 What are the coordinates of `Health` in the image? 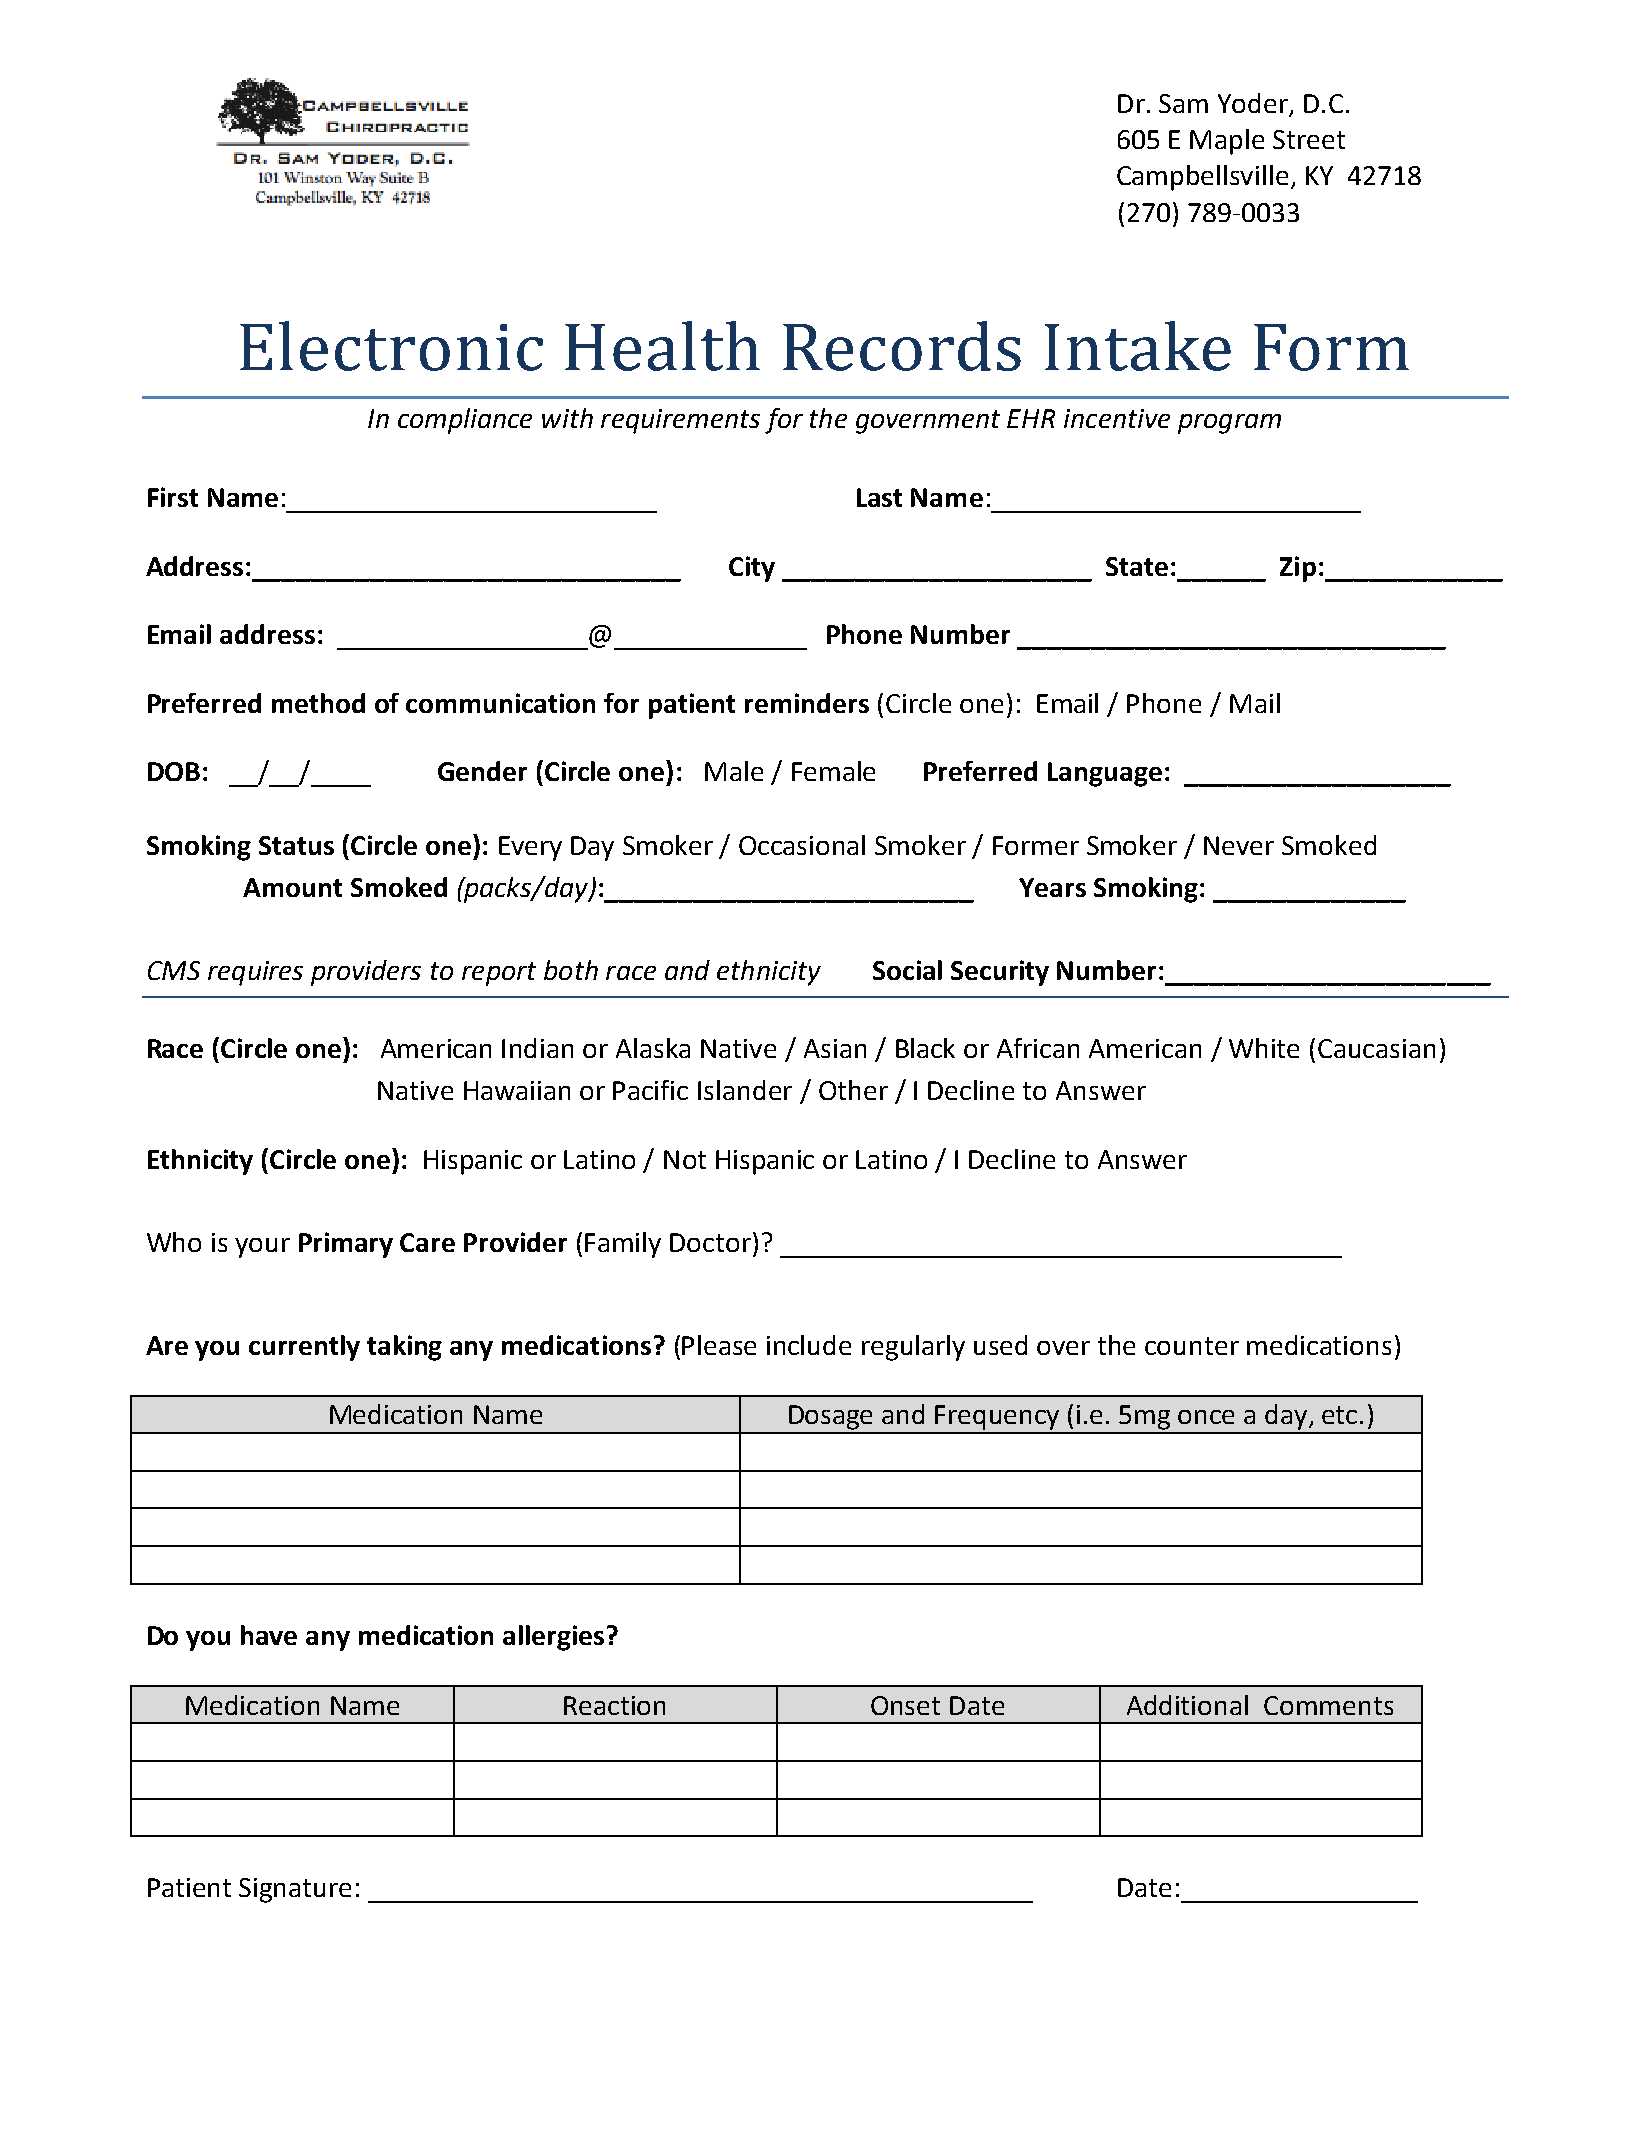 It's located at (662, 346).
